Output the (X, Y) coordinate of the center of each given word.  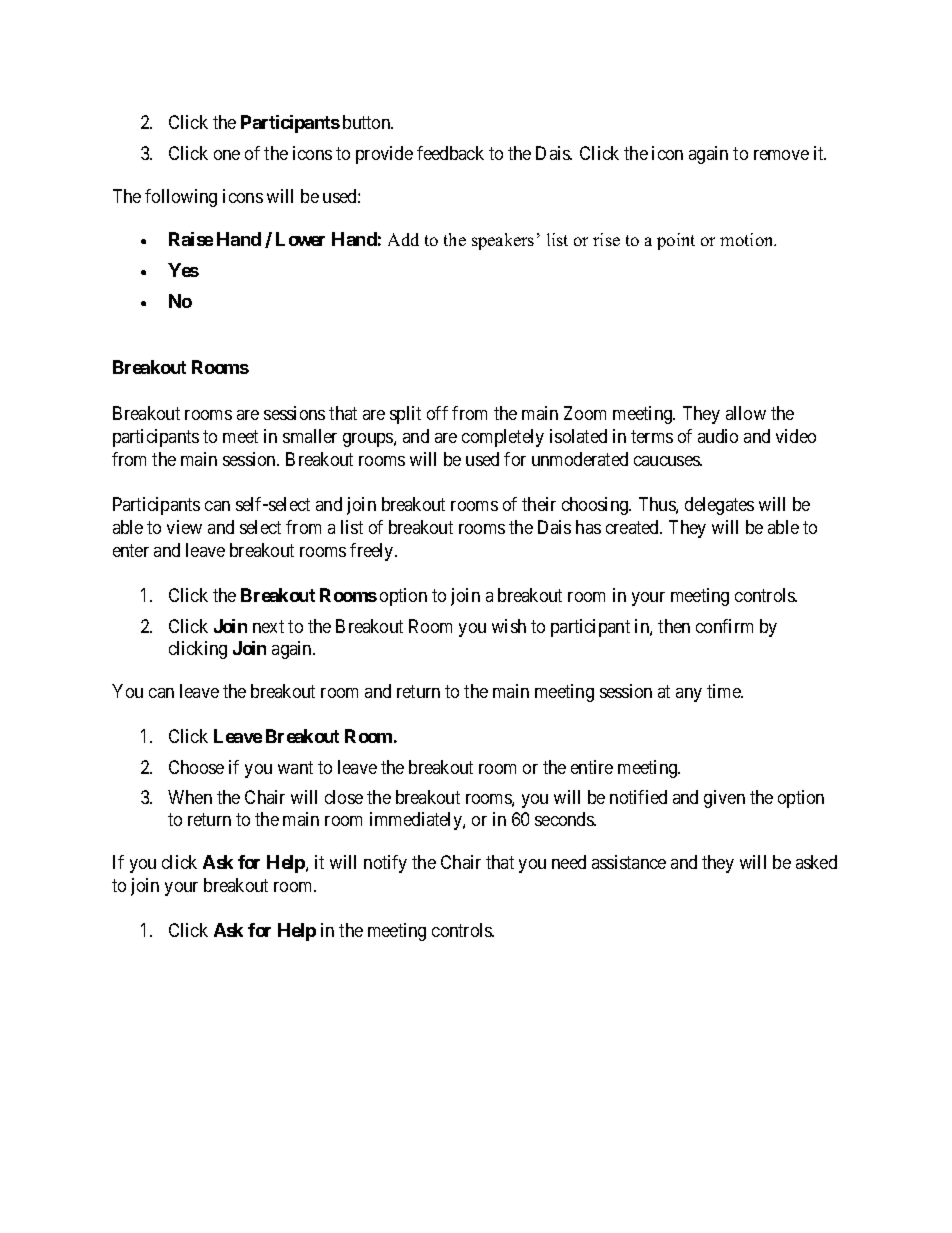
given (724, 799)
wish (509, 626)
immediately (417, 821)
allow (746, 413)
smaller (310, 436)
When (190, 797)
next (268, 626)
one (227, 155)
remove (781, 155)
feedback (450, 153)
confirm (724, 626)
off (437, 413)
